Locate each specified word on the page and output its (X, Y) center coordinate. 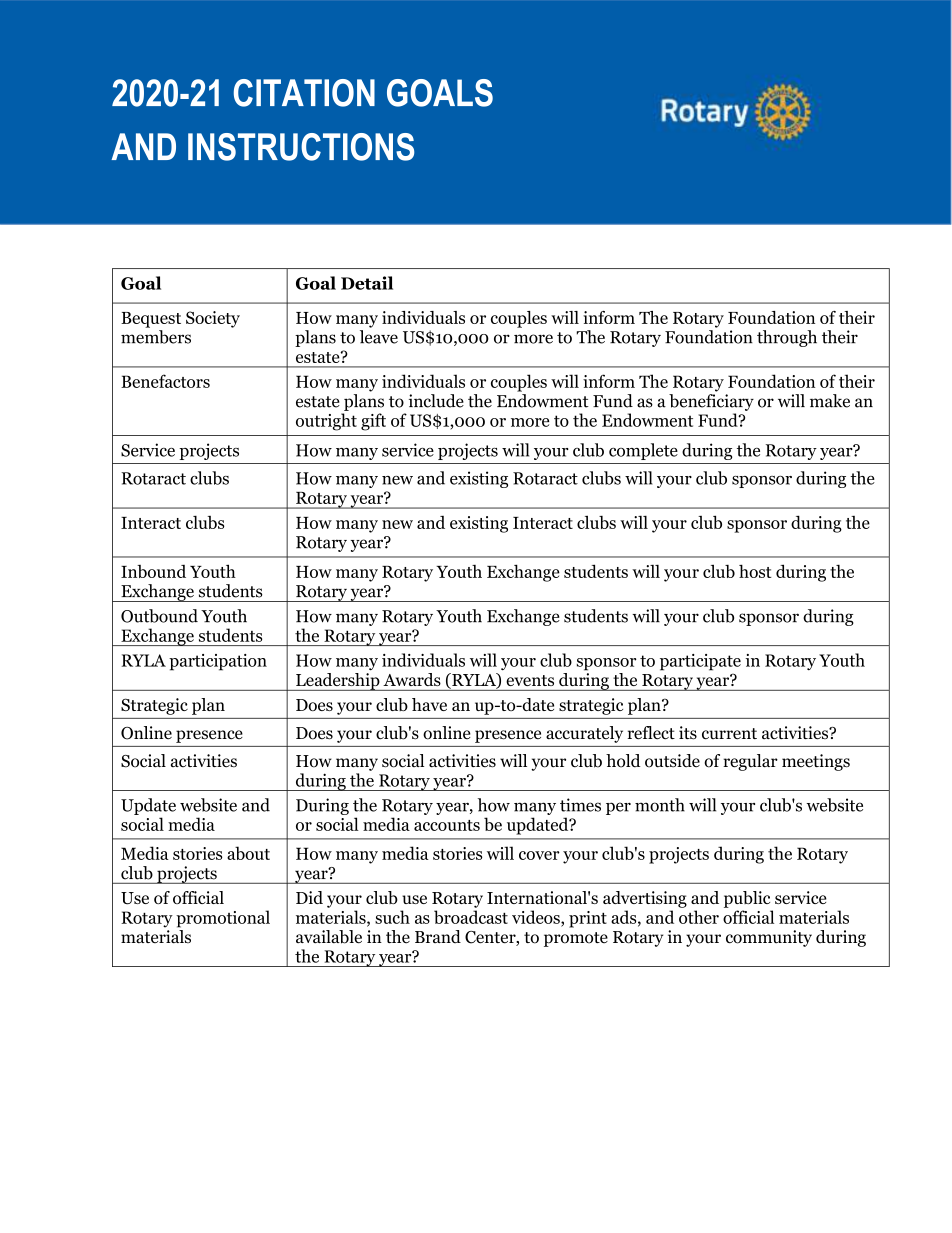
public (747, 899)
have (429, 704)
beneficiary (711, 402)
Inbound (153, 571)
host (755, 571)
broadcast (471, 917)
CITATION (304, 93)
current (729, 734)
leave (379, 337)
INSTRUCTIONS (301, 147)
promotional (223, 919)
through (787, 338)
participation (218, 662)
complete (643, 451)
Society (213, 319)
